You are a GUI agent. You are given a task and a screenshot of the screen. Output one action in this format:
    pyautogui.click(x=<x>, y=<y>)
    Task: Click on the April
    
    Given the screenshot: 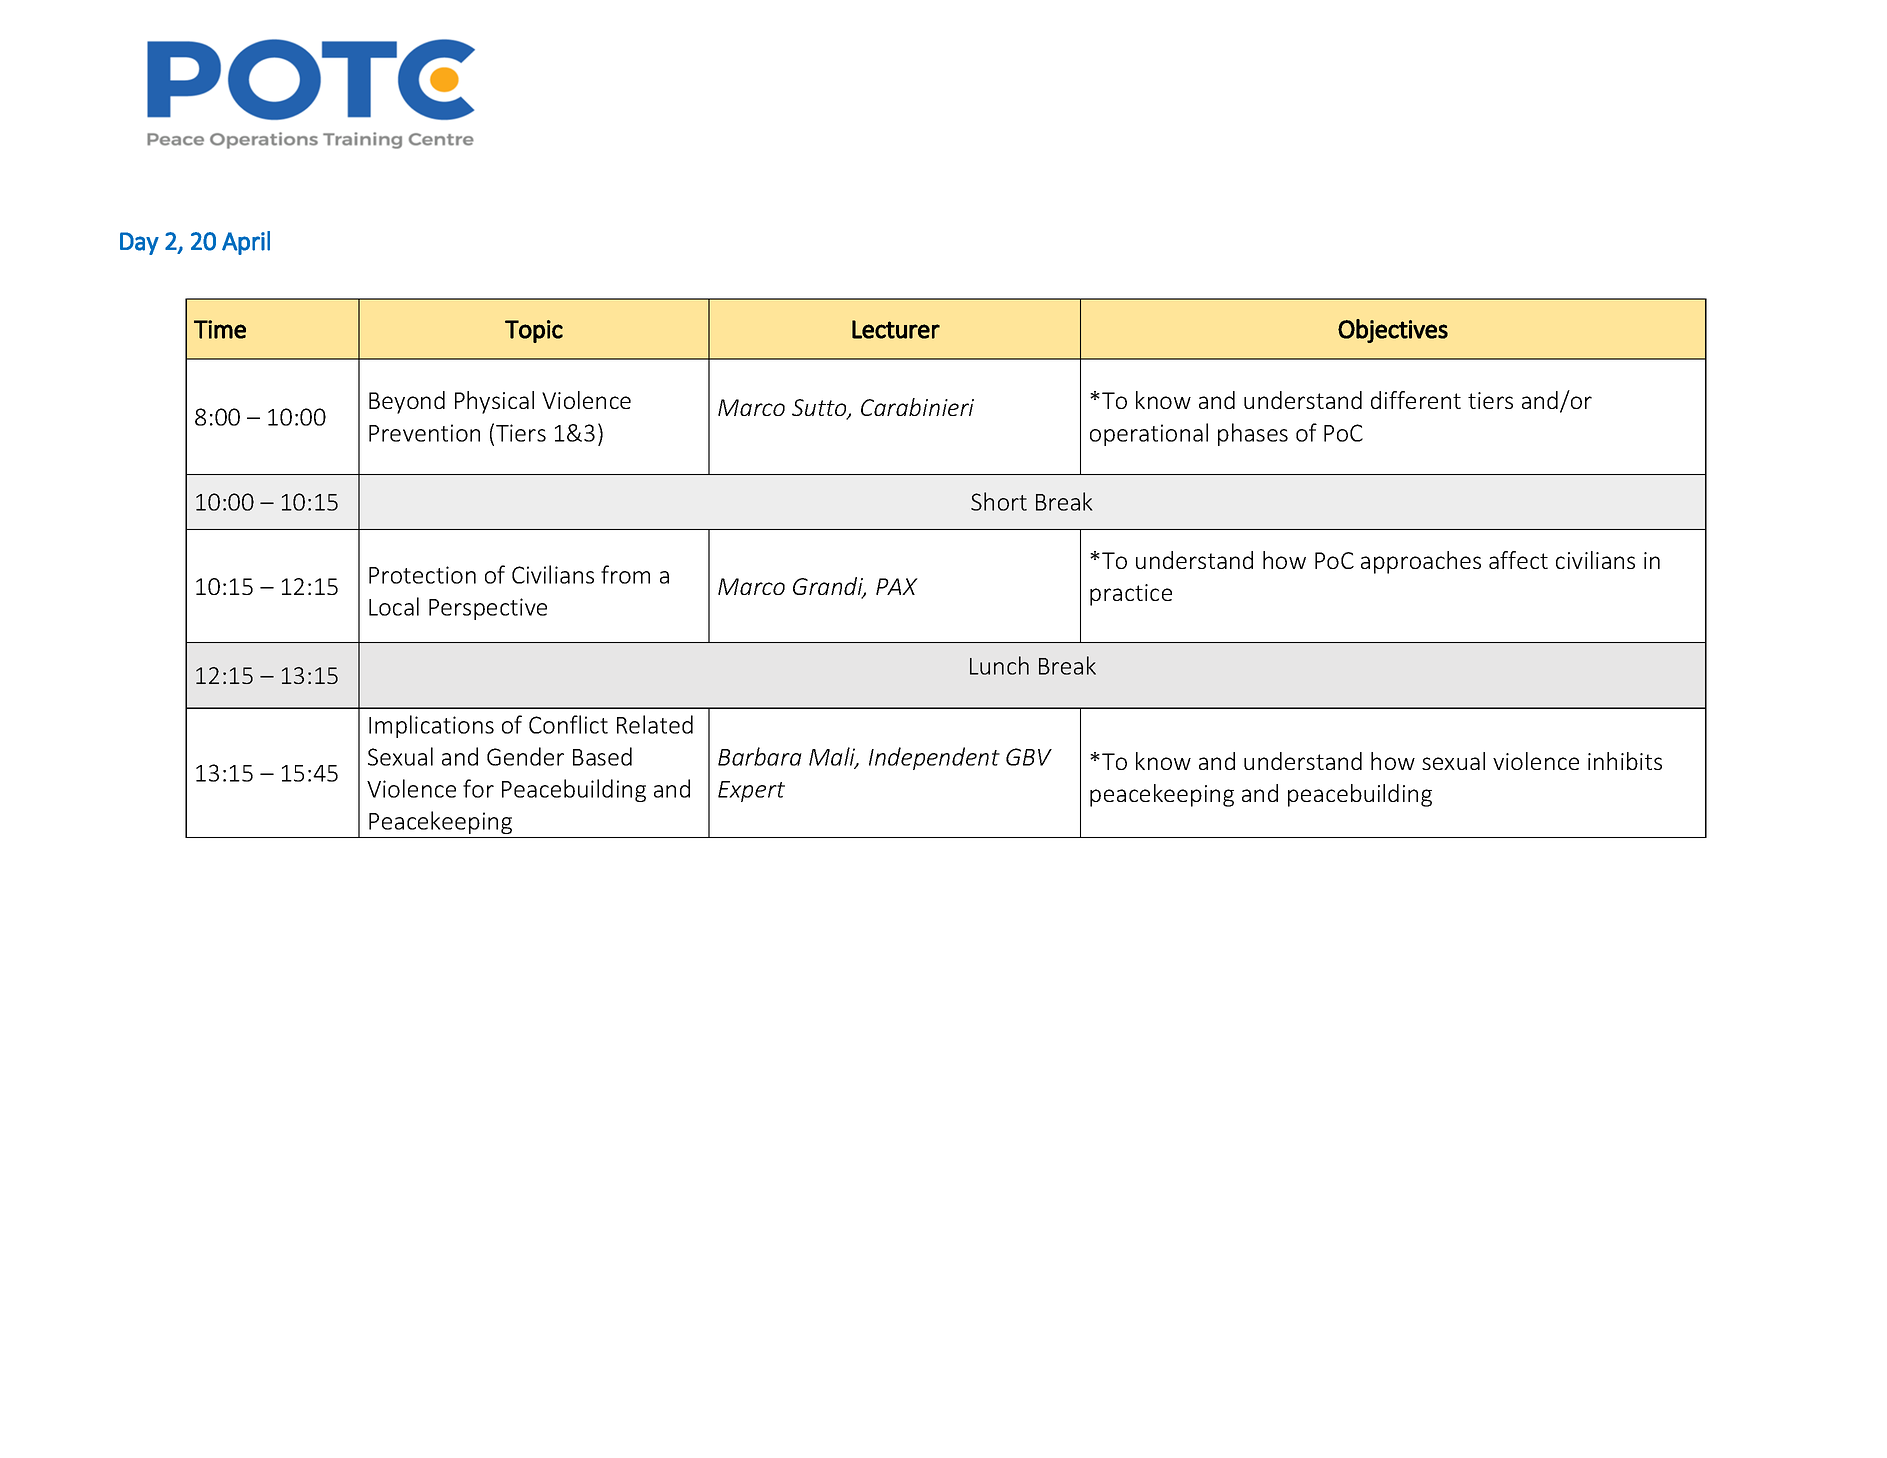 What is the action you would take?
    pyautogui.click(x=246, y=243)
